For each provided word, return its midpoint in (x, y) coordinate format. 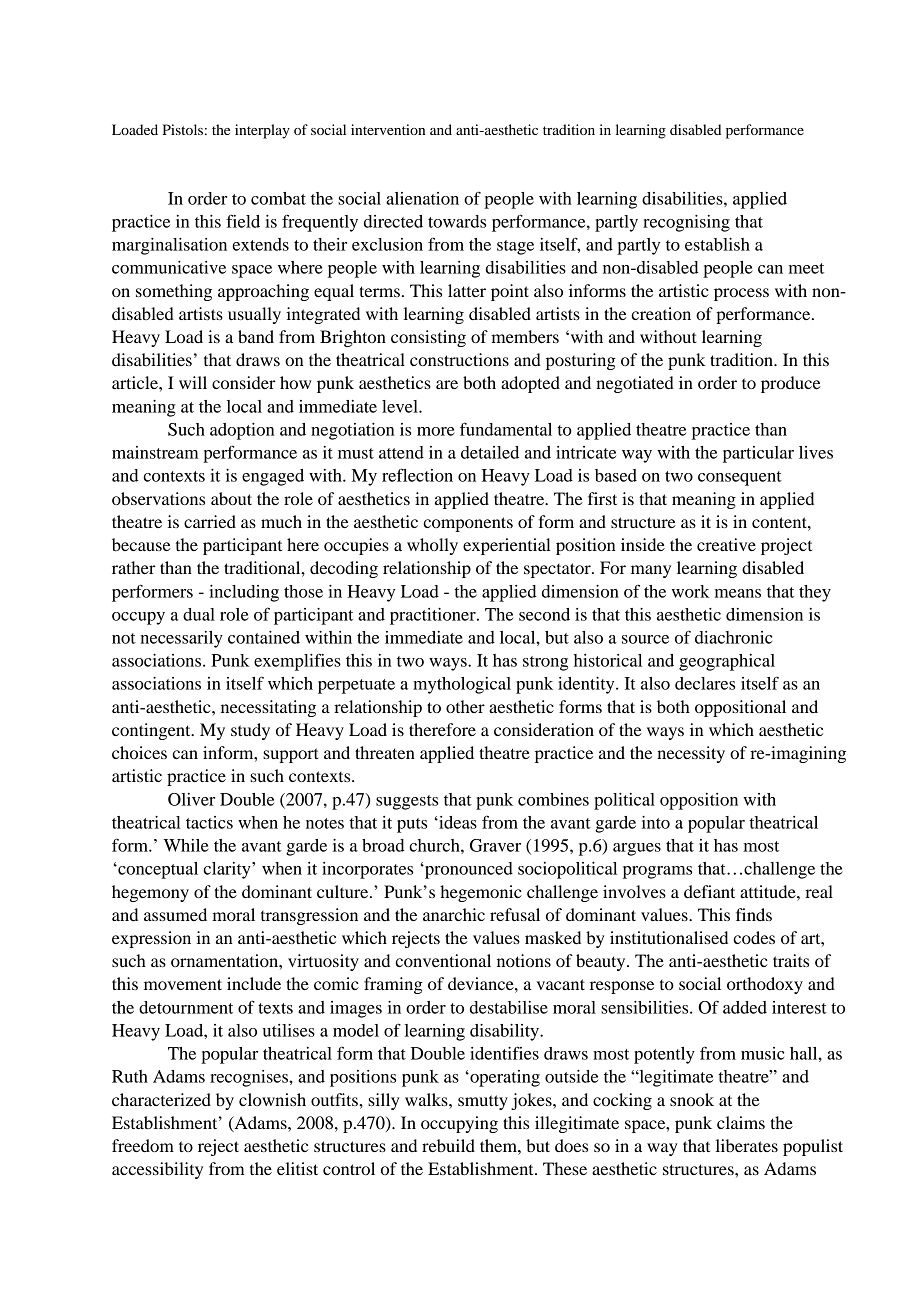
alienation (422, 198)
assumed (175, 914)
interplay (262, 131)
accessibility (157, 1170)
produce (791, 384)
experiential (507, 546)
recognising (686, 223)
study (250, 731)
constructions (459, 359)
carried (210, 521)
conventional (443, 960)
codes (754, 937)
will (193, 382)
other (465, 706)
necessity (691, 754)
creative (726, 544)
